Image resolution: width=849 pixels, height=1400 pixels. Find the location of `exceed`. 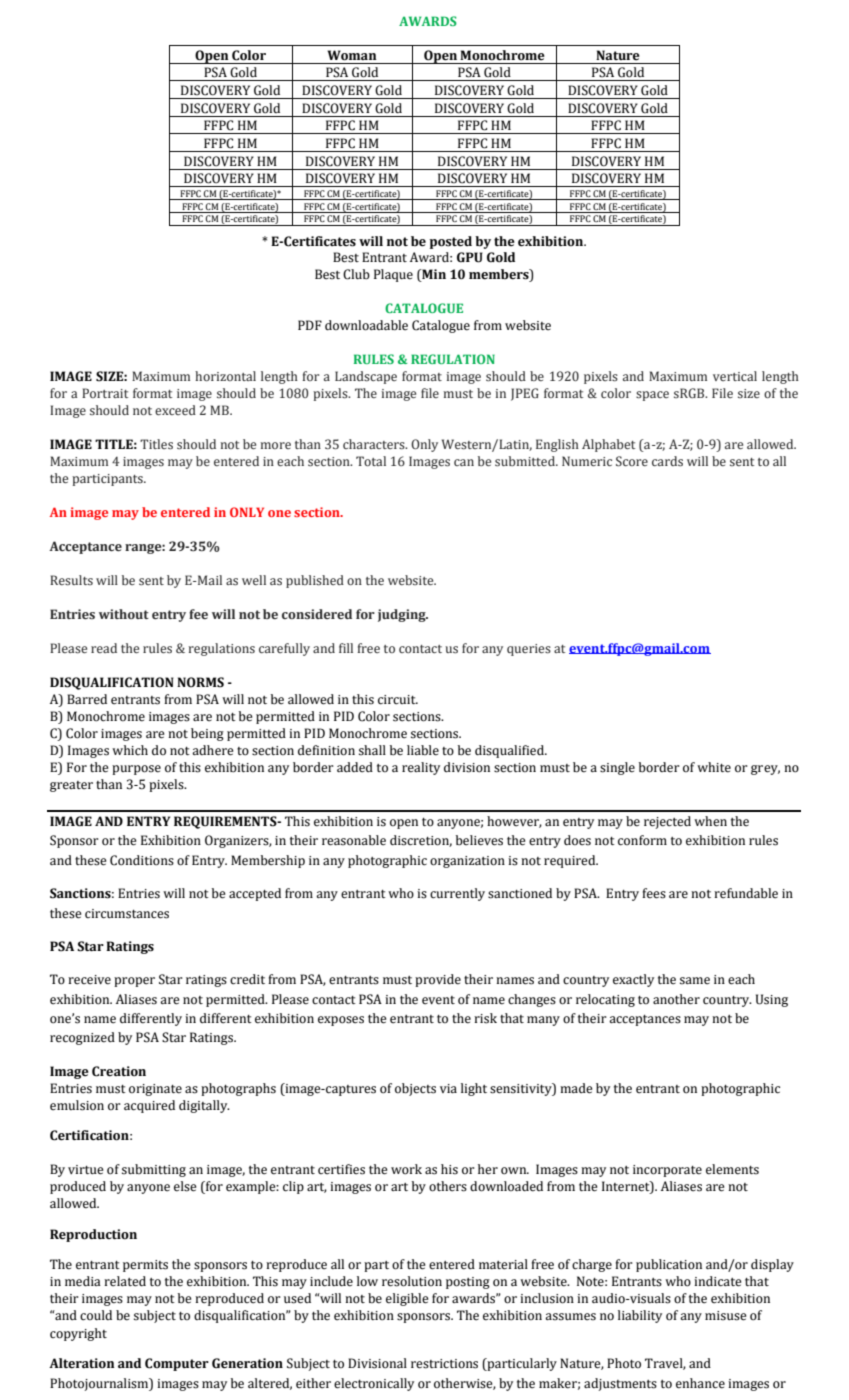

exceed is located at coordinates (175, 410).
